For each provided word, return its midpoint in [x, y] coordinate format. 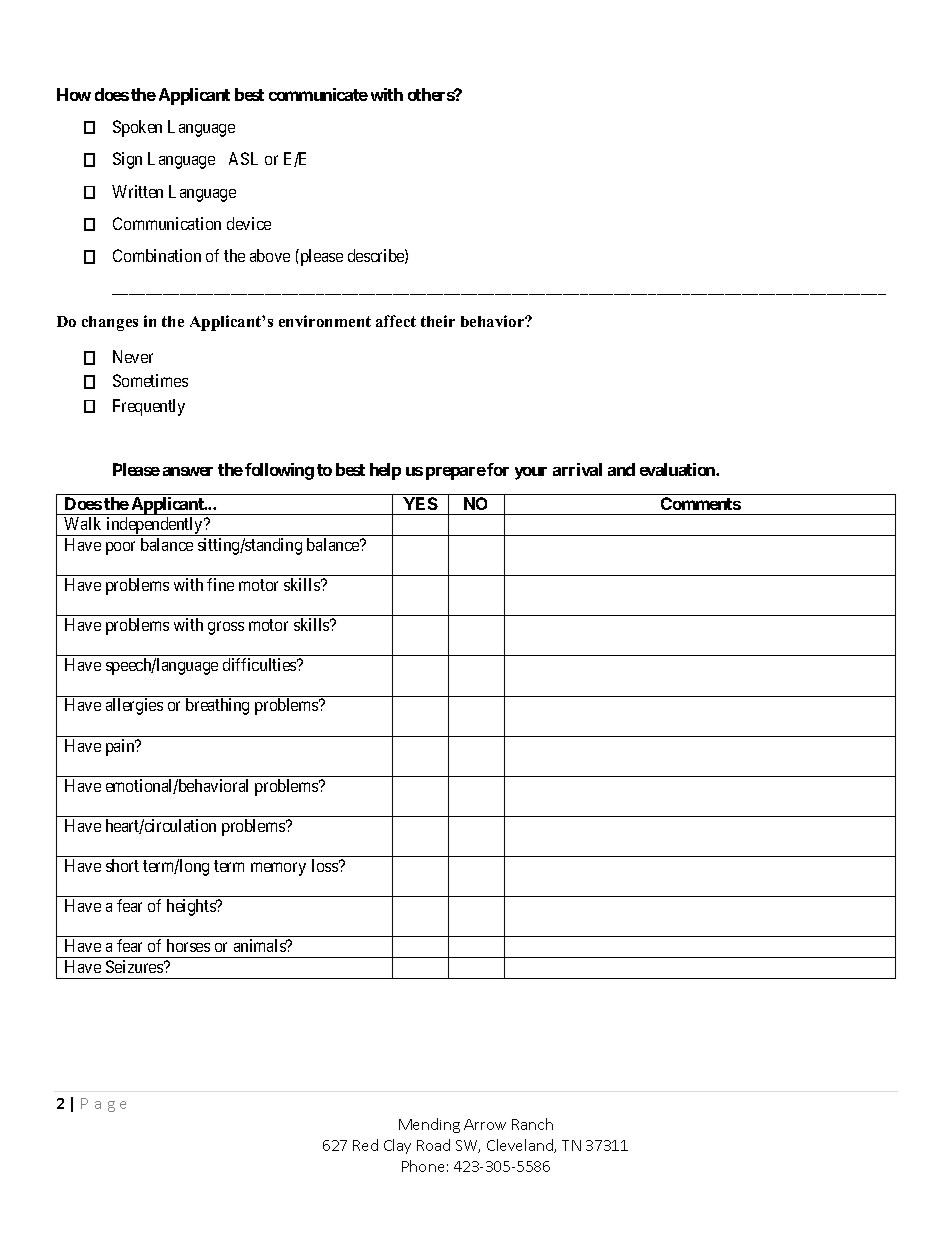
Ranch [532, 1124]
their [438, 321]
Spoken [137, 128]
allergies [134, 706]
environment [325, 321]
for [497, 469]
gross [226, 628]
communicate [318, 94]
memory [278, 869]
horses [188, 945]
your [531, 473]
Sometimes [150, 380]
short [122, 865]
